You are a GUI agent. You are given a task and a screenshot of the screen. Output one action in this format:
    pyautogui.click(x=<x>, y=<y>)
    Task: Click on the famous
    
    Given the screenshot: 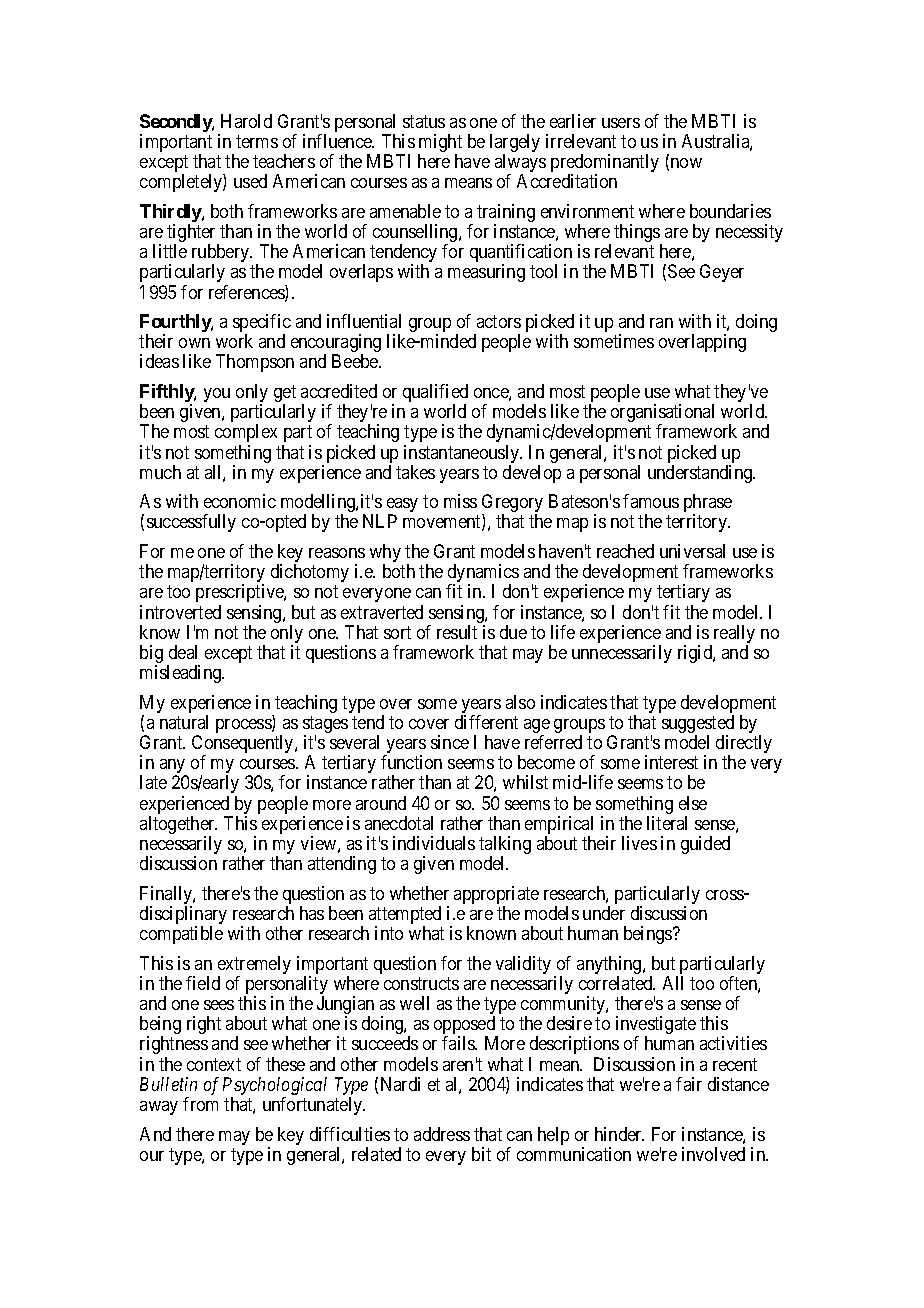 What is the action you would take?
    pyautogui.click(x=651, y=501)
